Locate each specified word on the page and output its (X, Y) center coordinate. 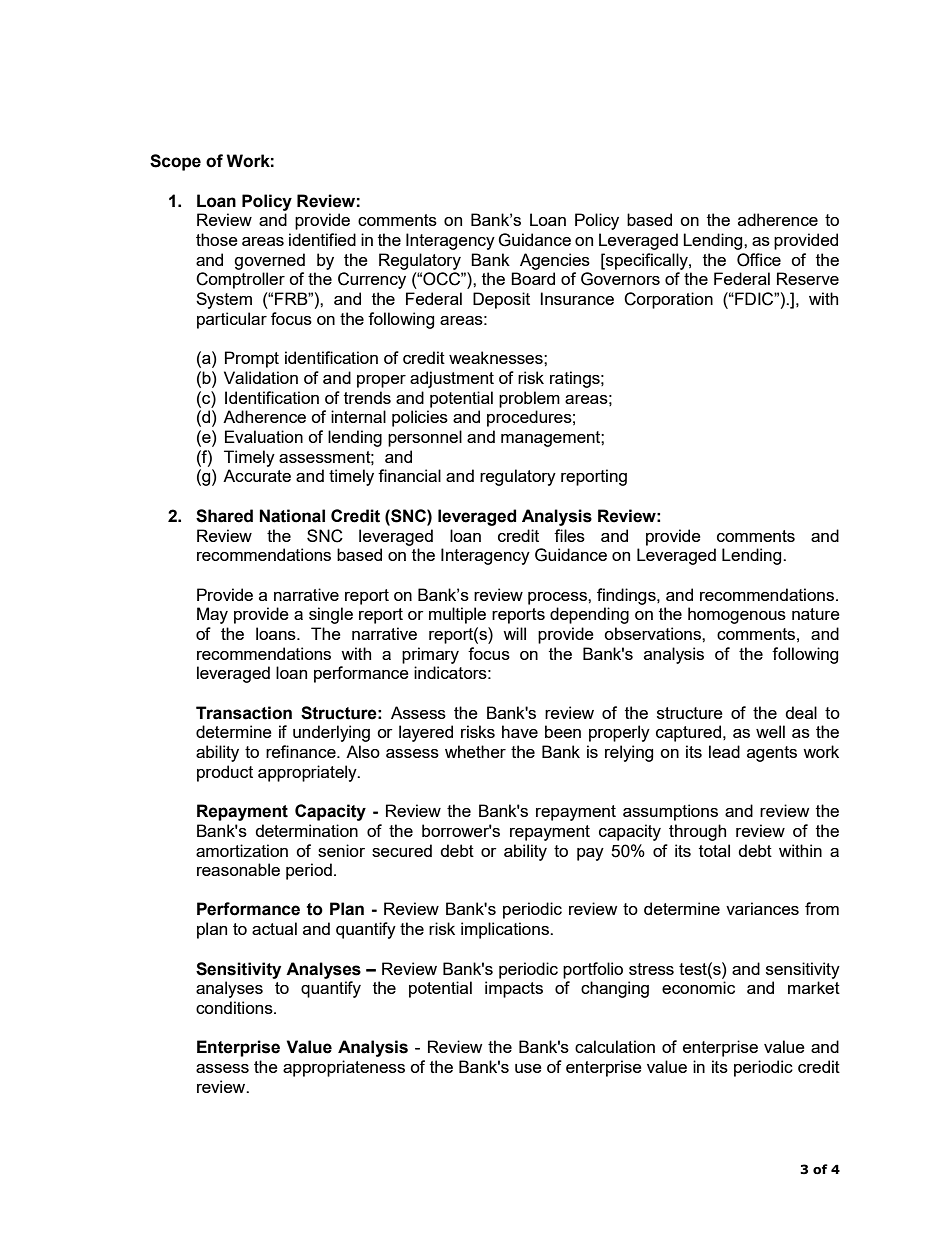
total (714, 850)
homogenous (737, 615)
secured (402, 850)
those (217, 239)
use (528, 1068)
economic (698, 987)
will (514, 633)
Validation (261, 377)
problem (529, 399)
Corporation (668, 300)
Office (759, 260)
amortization (242, 850)
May (212, 615)
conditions (235, 1007)
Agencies (555, 261)
